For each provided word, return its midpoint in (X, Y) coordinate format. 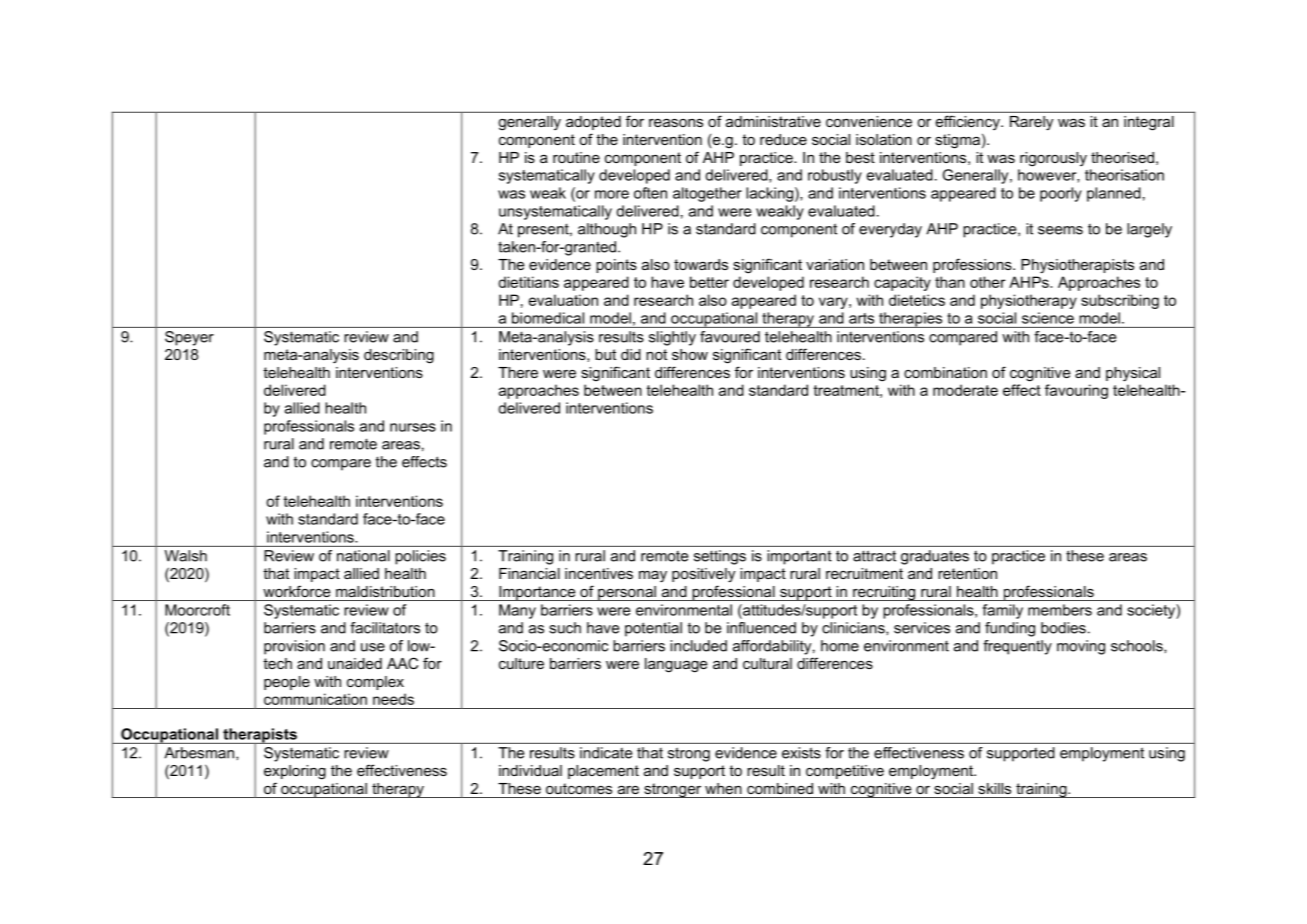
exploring (295, 772)
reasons (676, 123)
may (653, 577)
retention (967, 573)
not (656, 354)
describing (399, 356)
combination (945, 372)
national (363, 556)
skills (994, 788)
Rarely (1031, 123)
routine (576, 157)
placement (603, 772)
